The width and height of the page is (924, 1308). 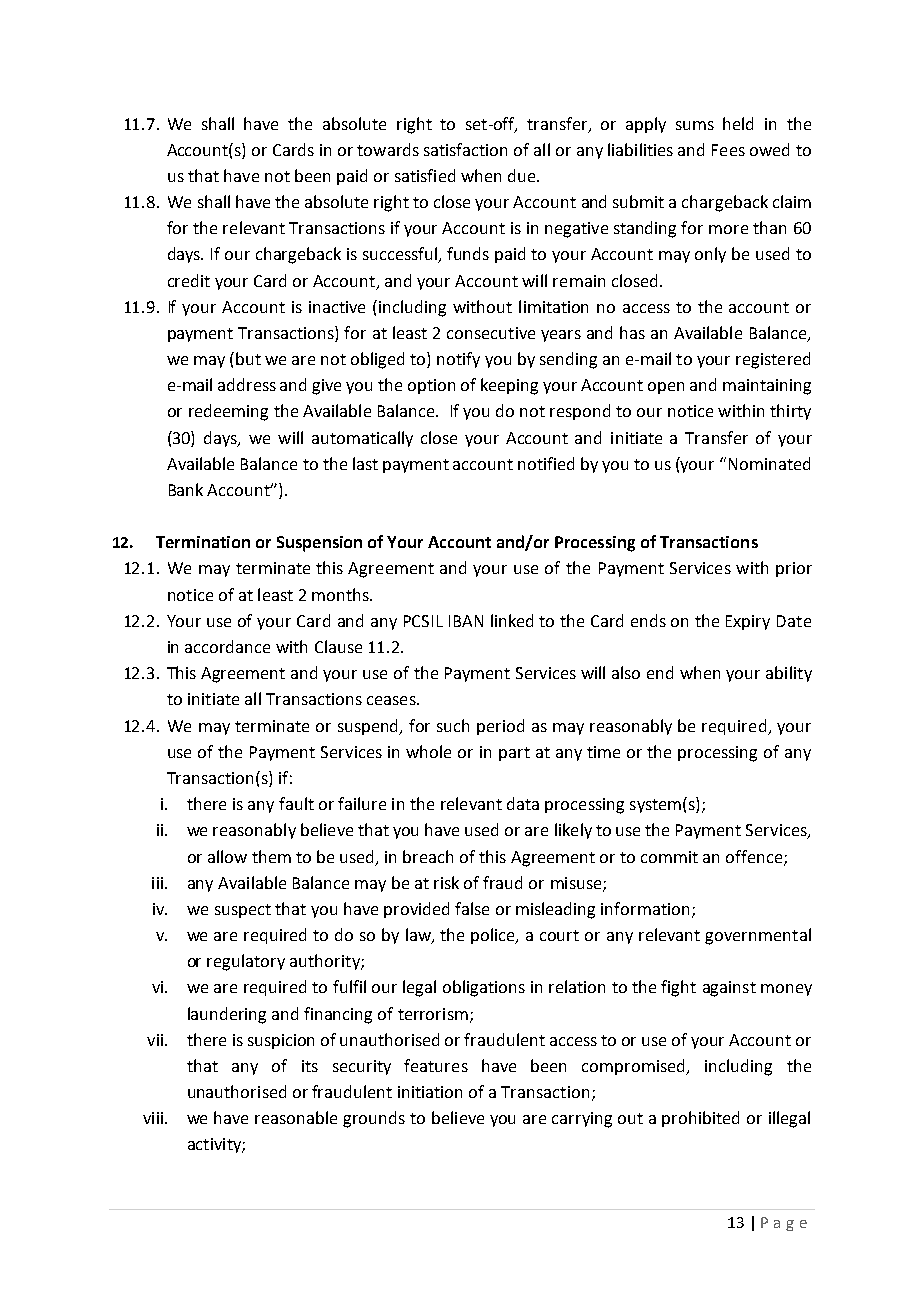 I want to click on reasonable, so click(x=296, y=1117).
